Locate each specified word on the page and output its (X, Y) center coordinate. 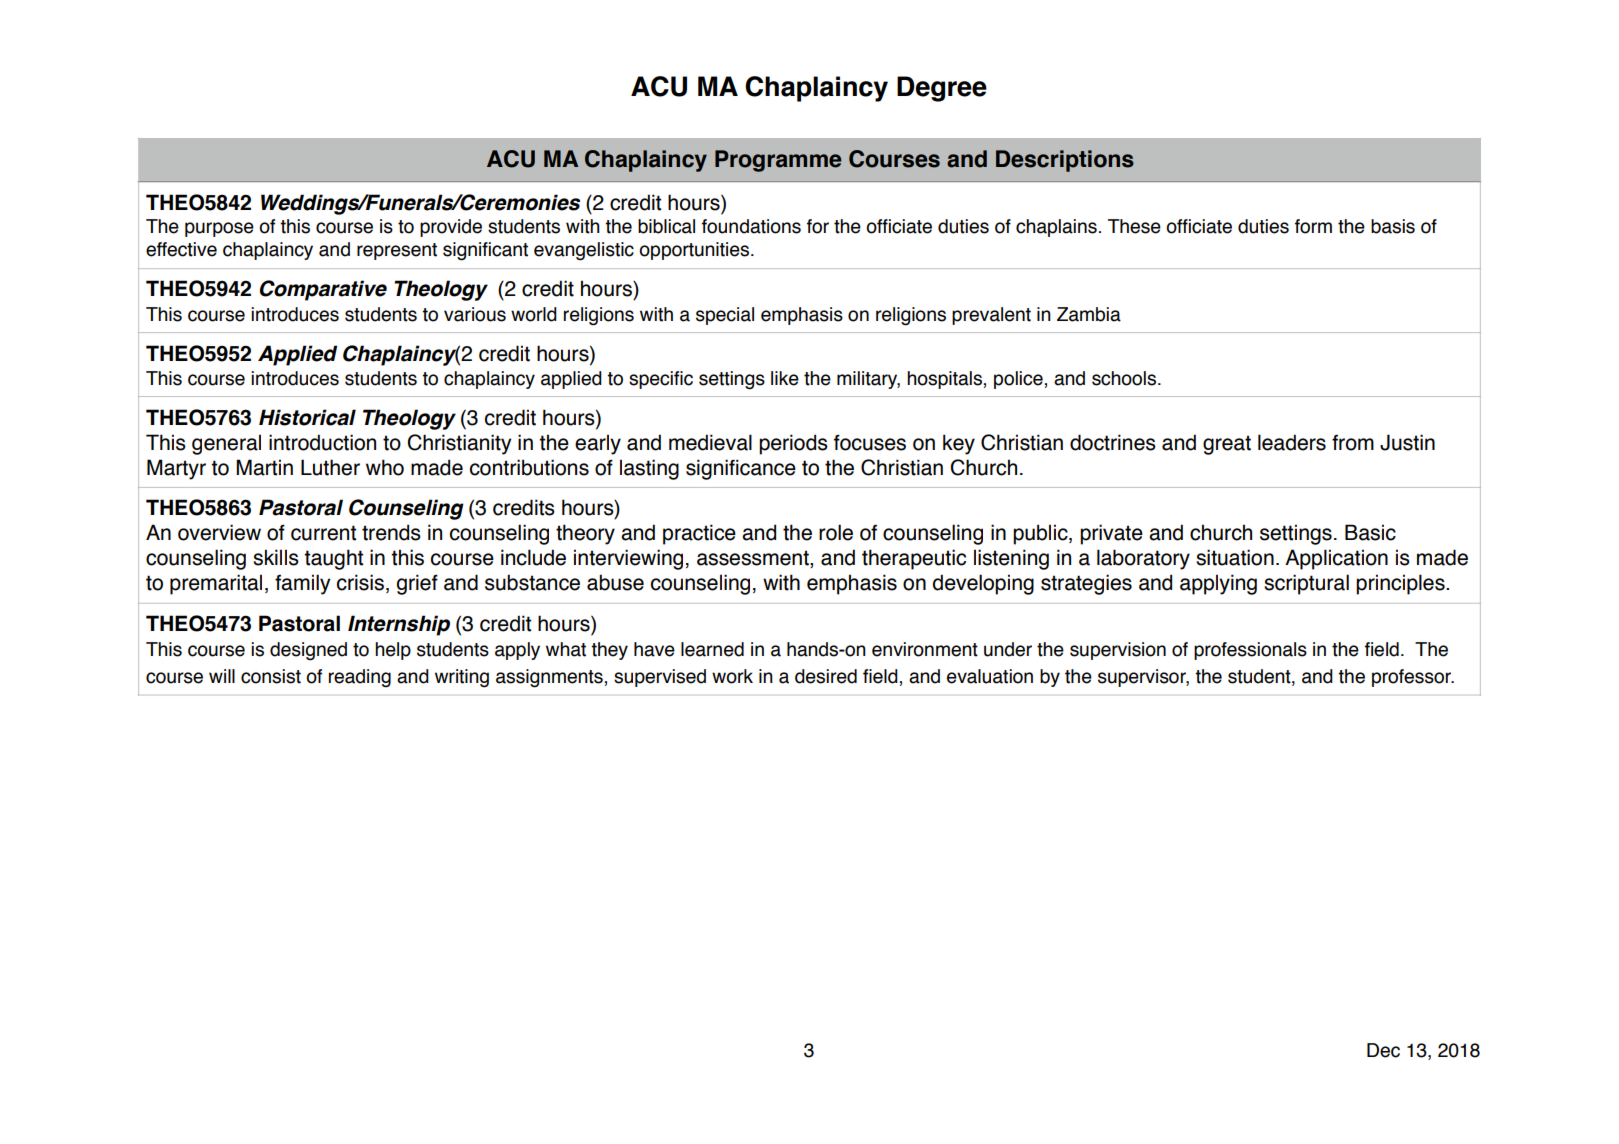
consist (271, 676)
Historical (307, 417)
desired (826, 676)
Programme (778, 161)
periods (793, 444)
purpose (219, 229)
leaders (1292, 442)
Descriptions (1065, 161)
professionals (1250, 651)
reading (360, 678)
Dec (1383, 1050)
